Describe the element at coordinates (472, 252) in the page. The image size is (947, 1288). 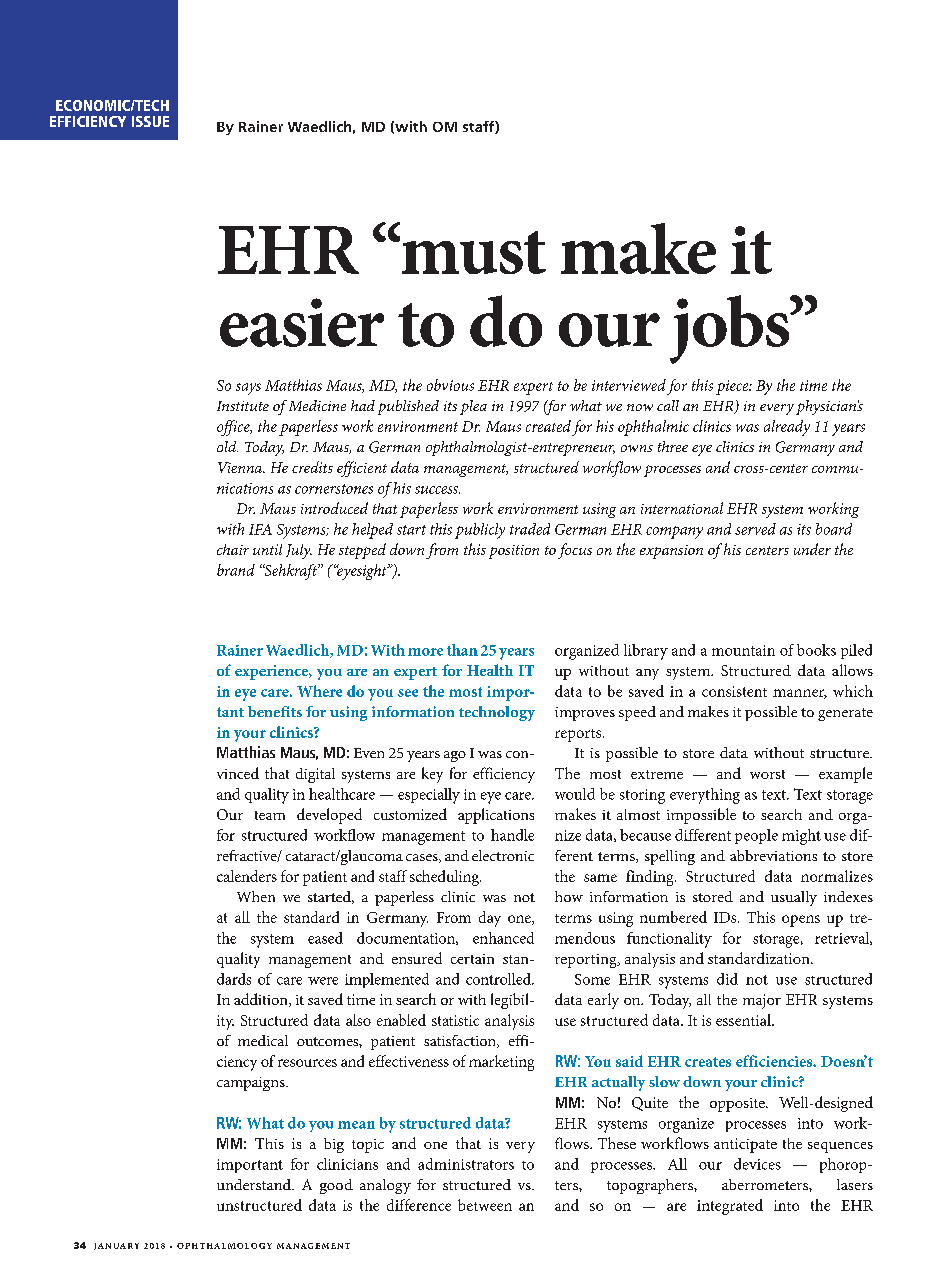
I see `must` at that location.
